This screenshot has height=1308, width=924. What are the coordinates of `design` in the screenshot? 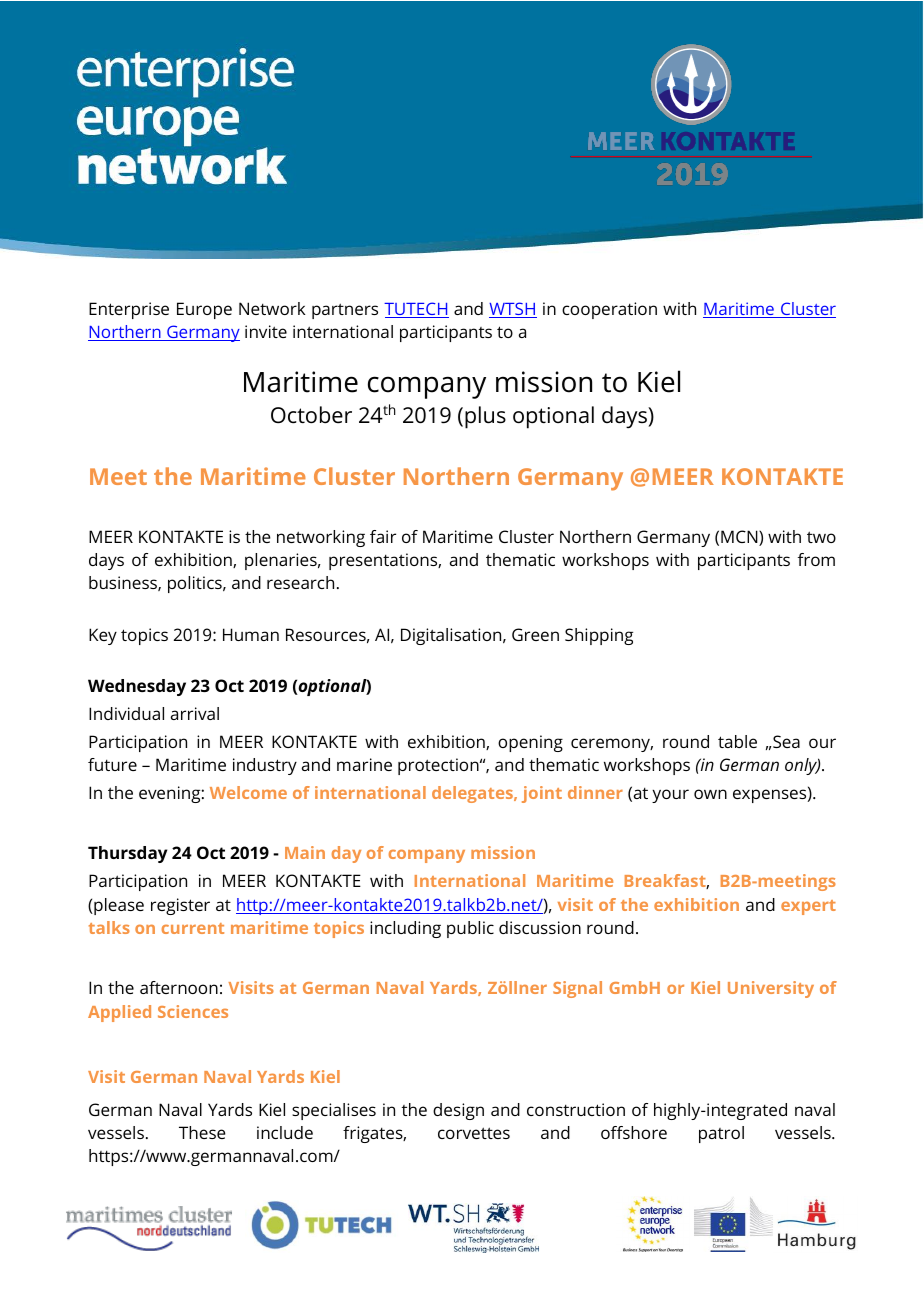 It's located at (458, 1111).
